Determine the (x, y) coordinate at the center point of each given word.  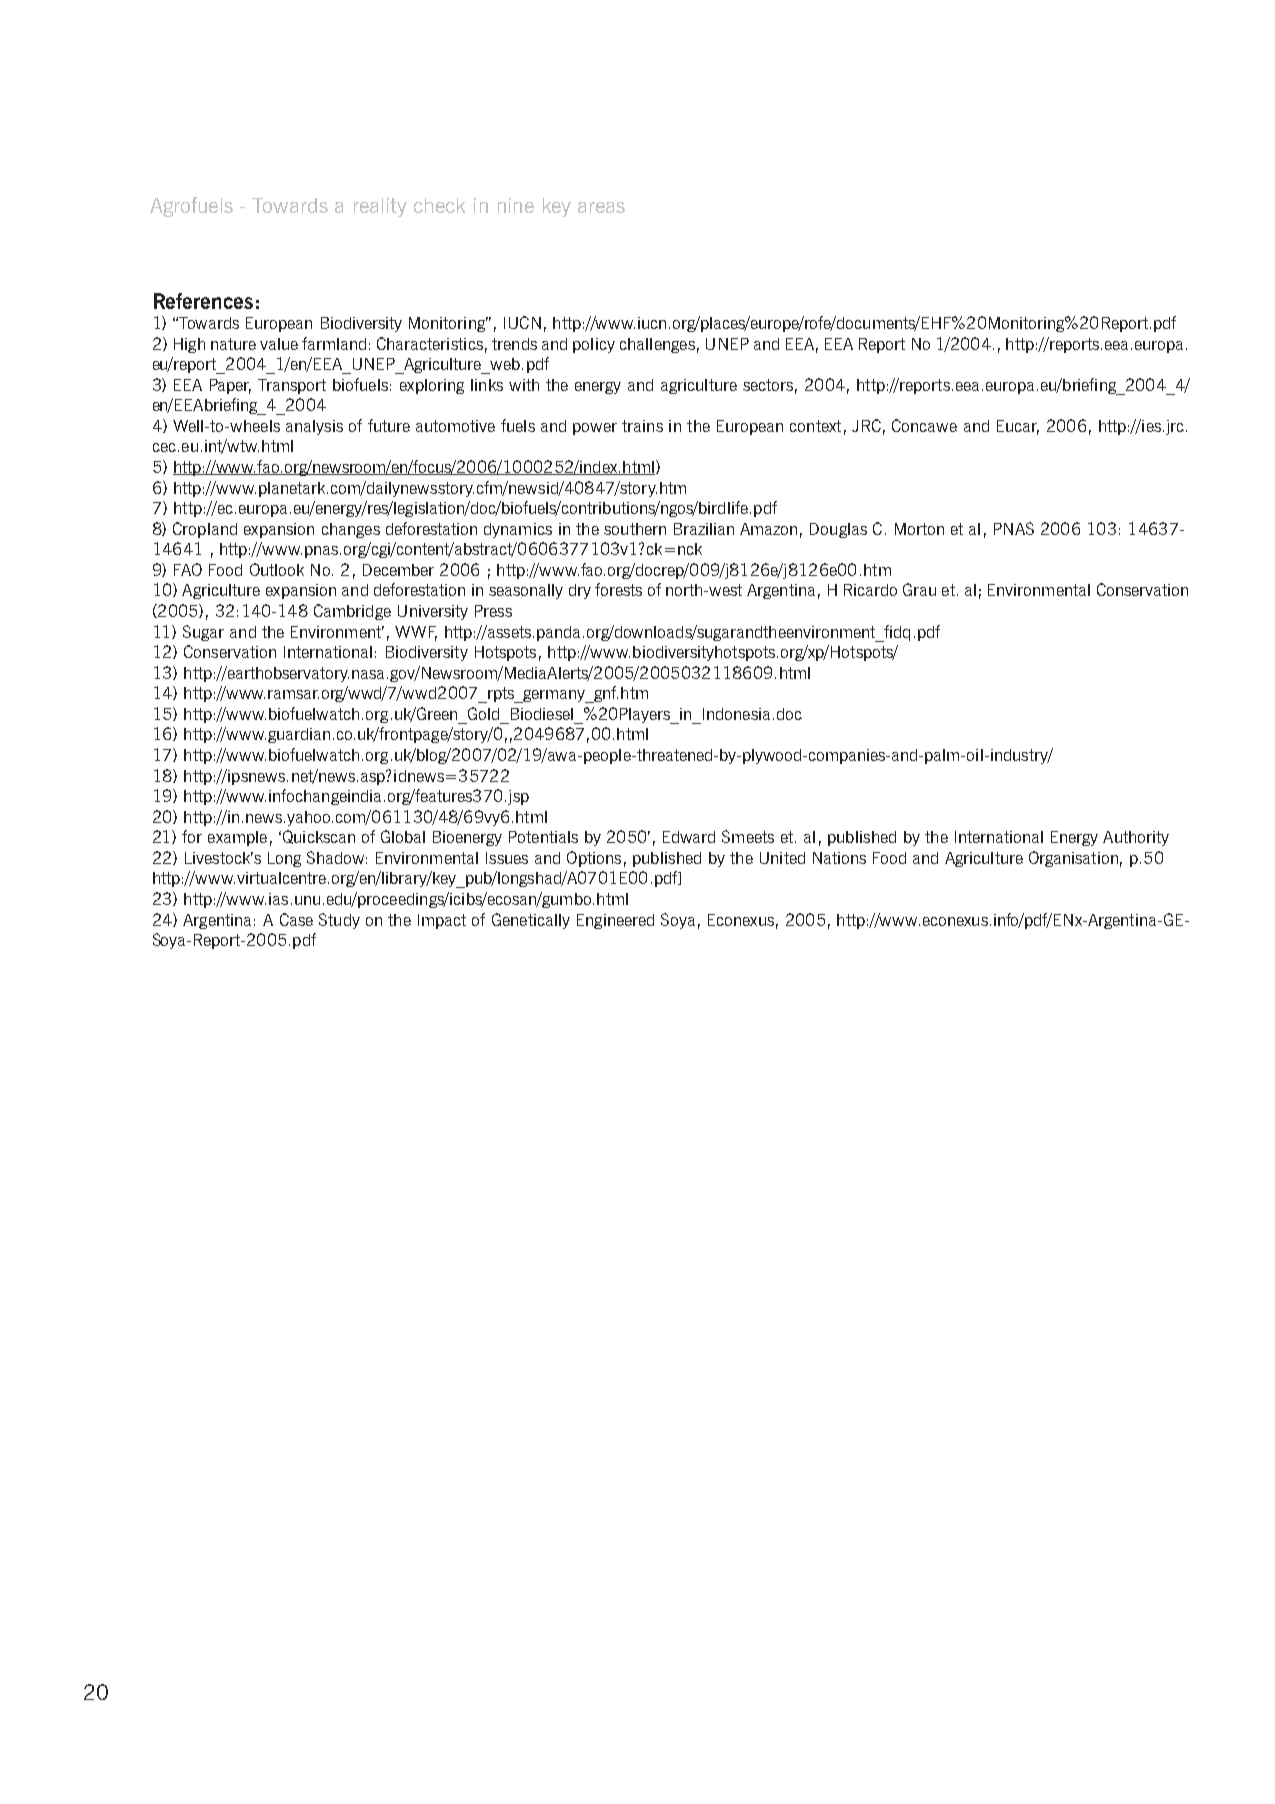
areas (601, 207)
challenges (657, 345)
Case (296, 919)
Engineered (615, 921)
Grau (919, 589)
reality (380, 207)
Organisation (1073, 859)
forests (618, 589)
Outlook (277, 569)
